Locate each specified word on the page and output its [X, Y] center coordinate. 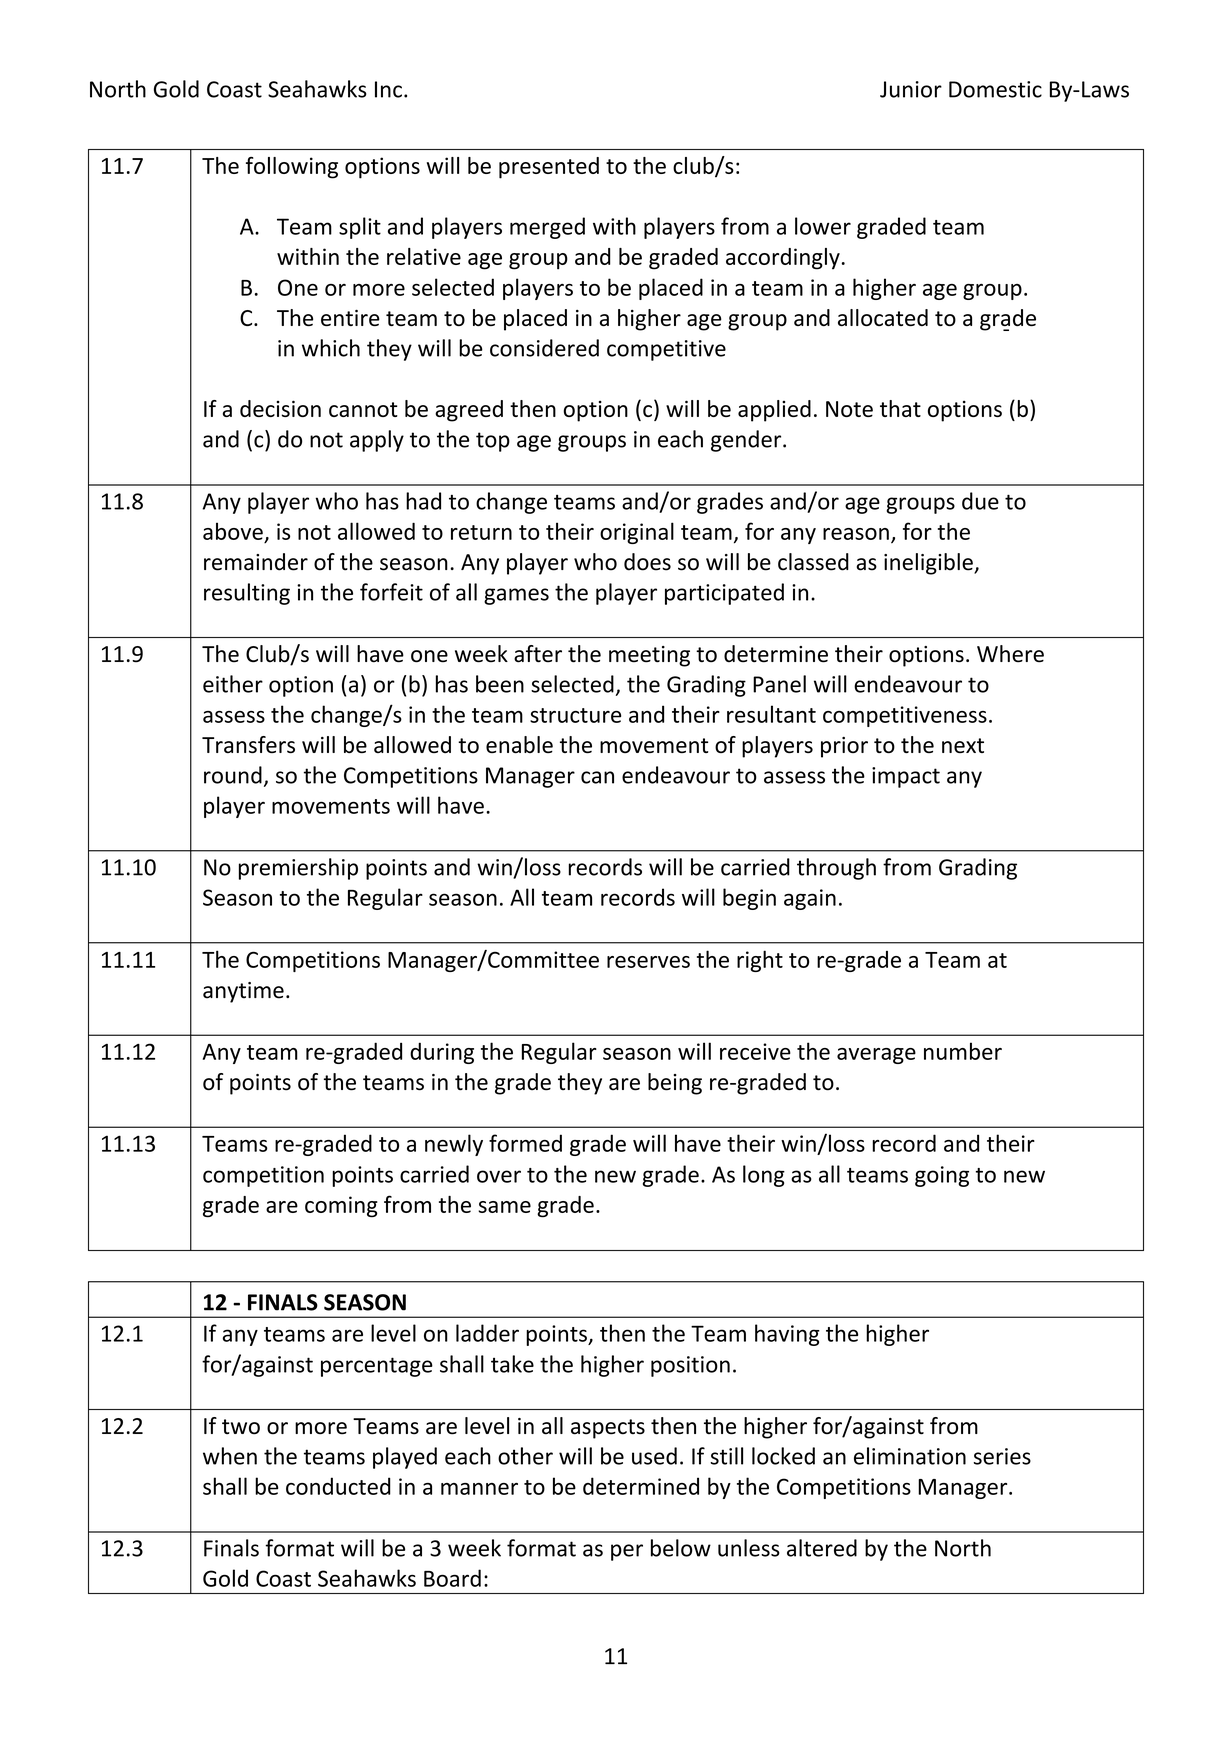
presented [549, 168]
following [292, 168]
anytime [243, 992]
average [876, 1056]
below [681, 1548]
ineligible [929, 564]
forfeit [391, 592]
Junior [911, 89]
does [647, 562]
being [675, 1084]
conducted [338, 1486]
